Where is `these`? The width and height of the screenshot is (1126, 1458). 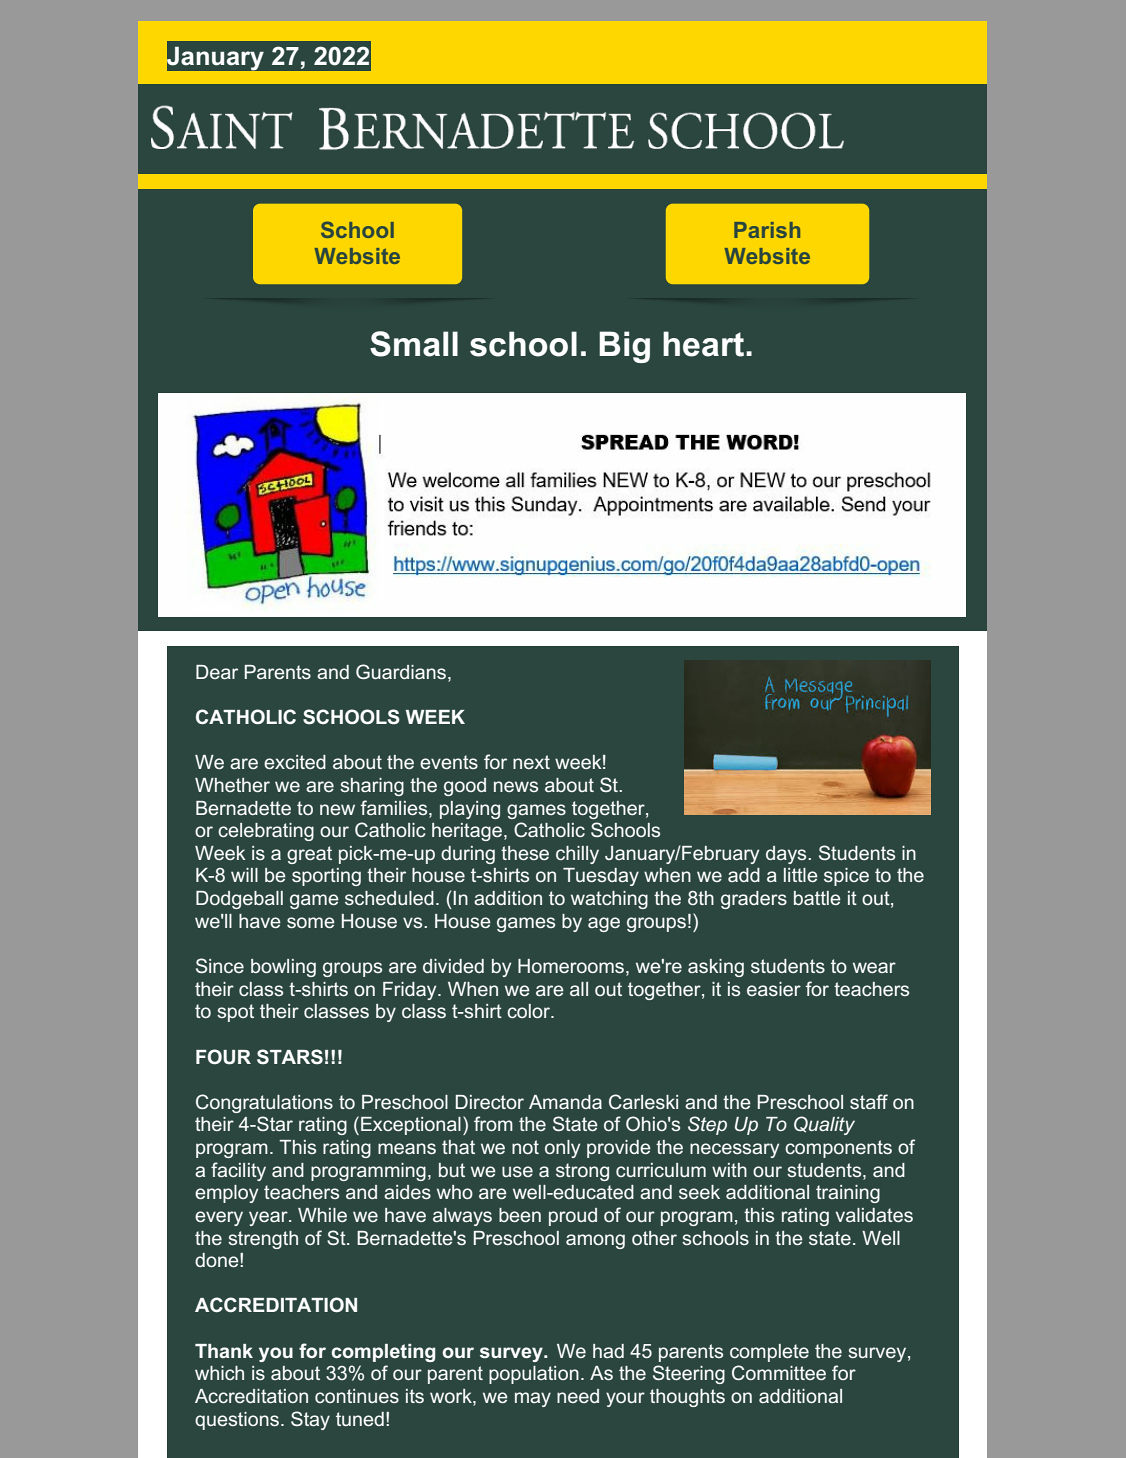 these is located at coordinates (525, 853).
